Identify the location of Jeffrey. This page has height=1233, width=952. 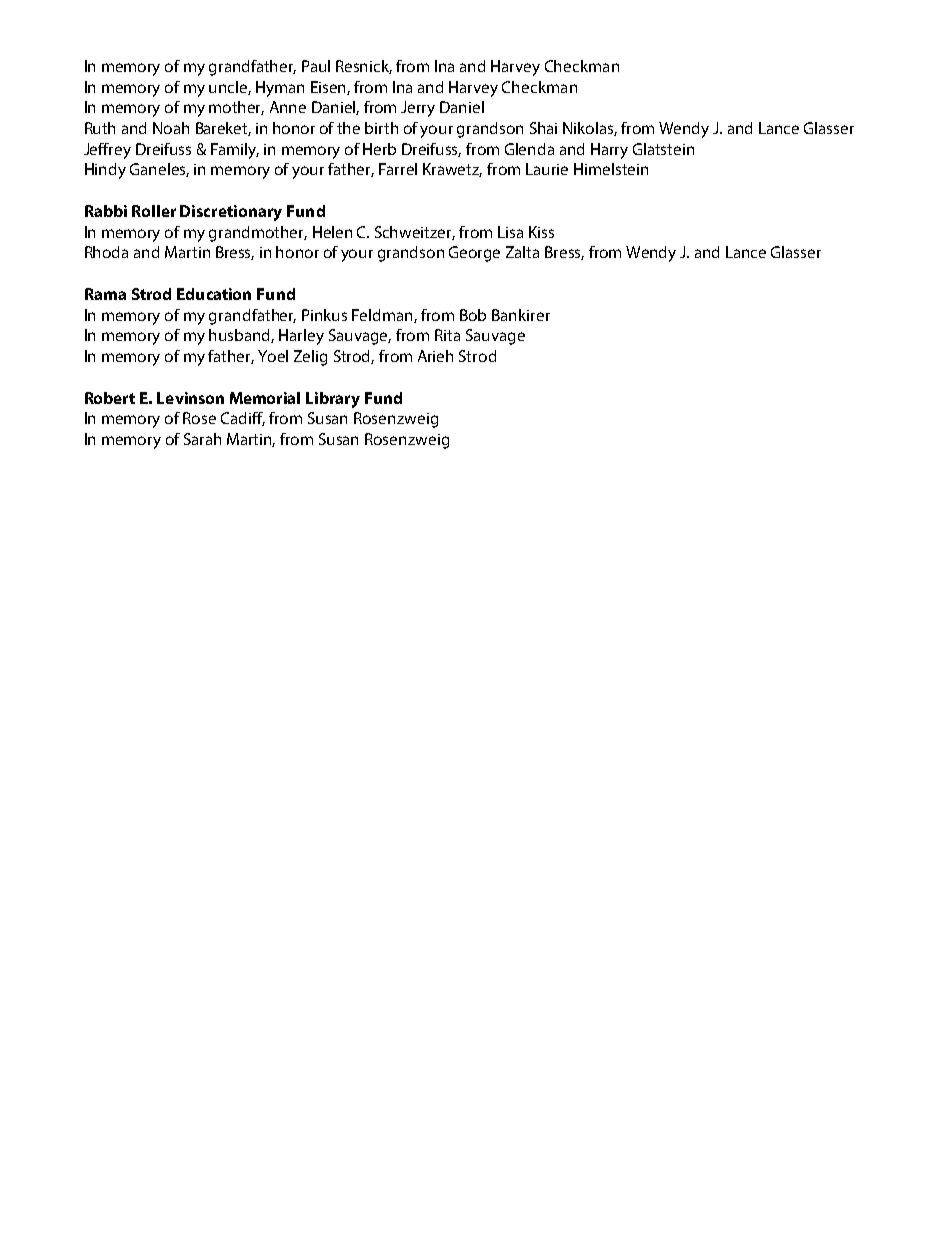
(107, 151).
